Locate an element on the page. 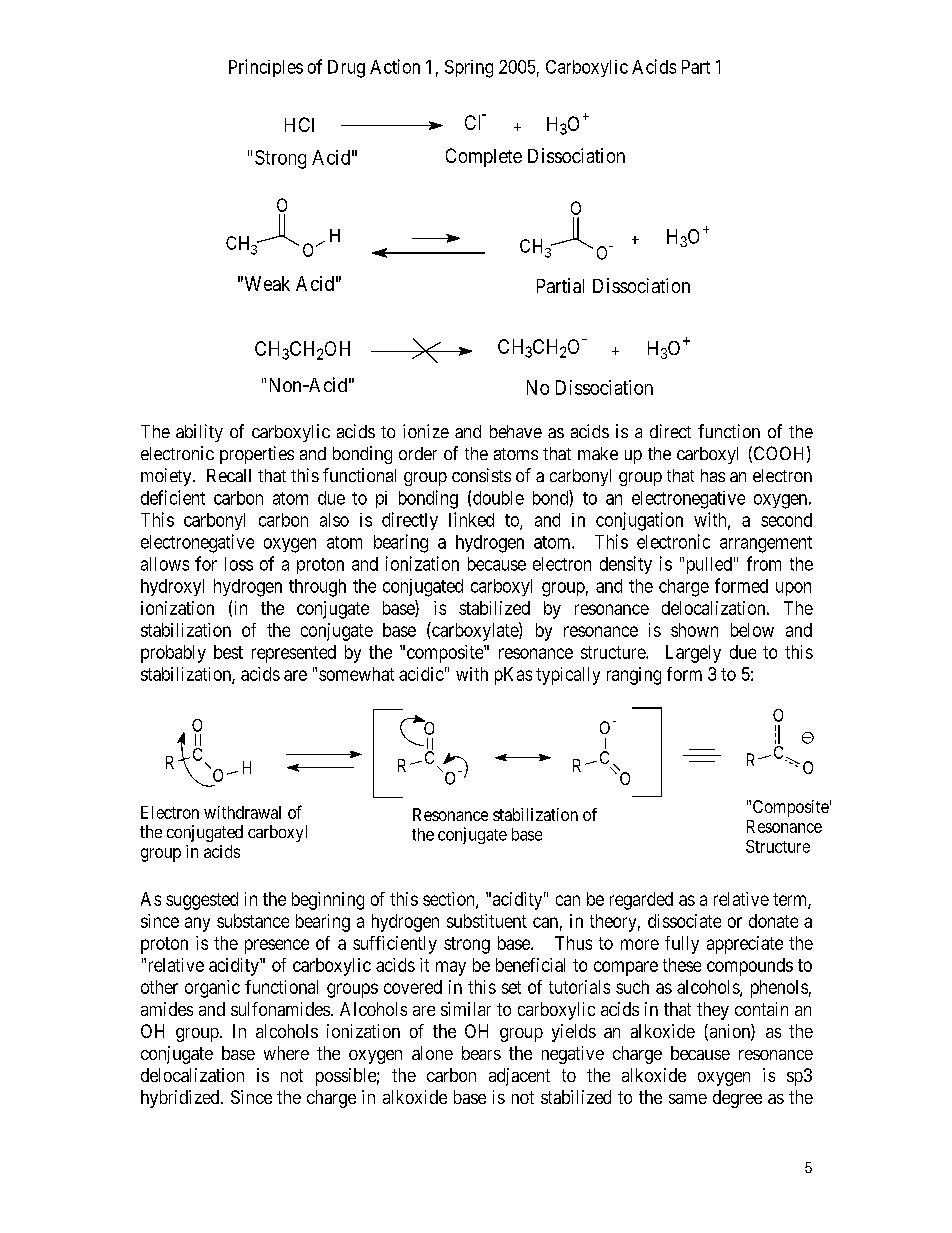 This page has height=1233, width=952. has is located at coordinates (713, 475).
